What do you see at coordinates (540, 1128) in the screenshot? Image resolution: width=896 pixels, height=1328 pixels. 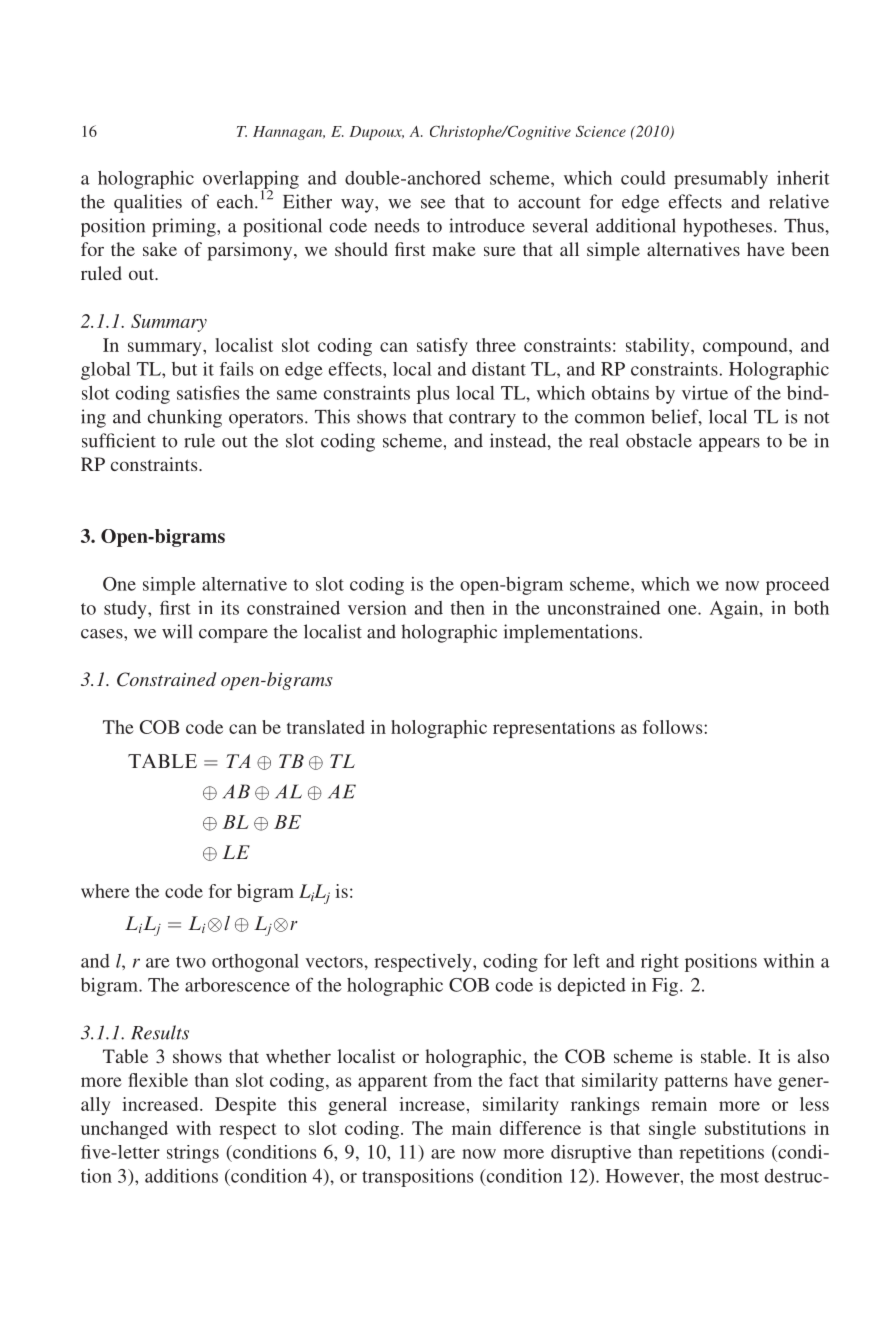 I see `difference` at bounding box center [540, 1128].
